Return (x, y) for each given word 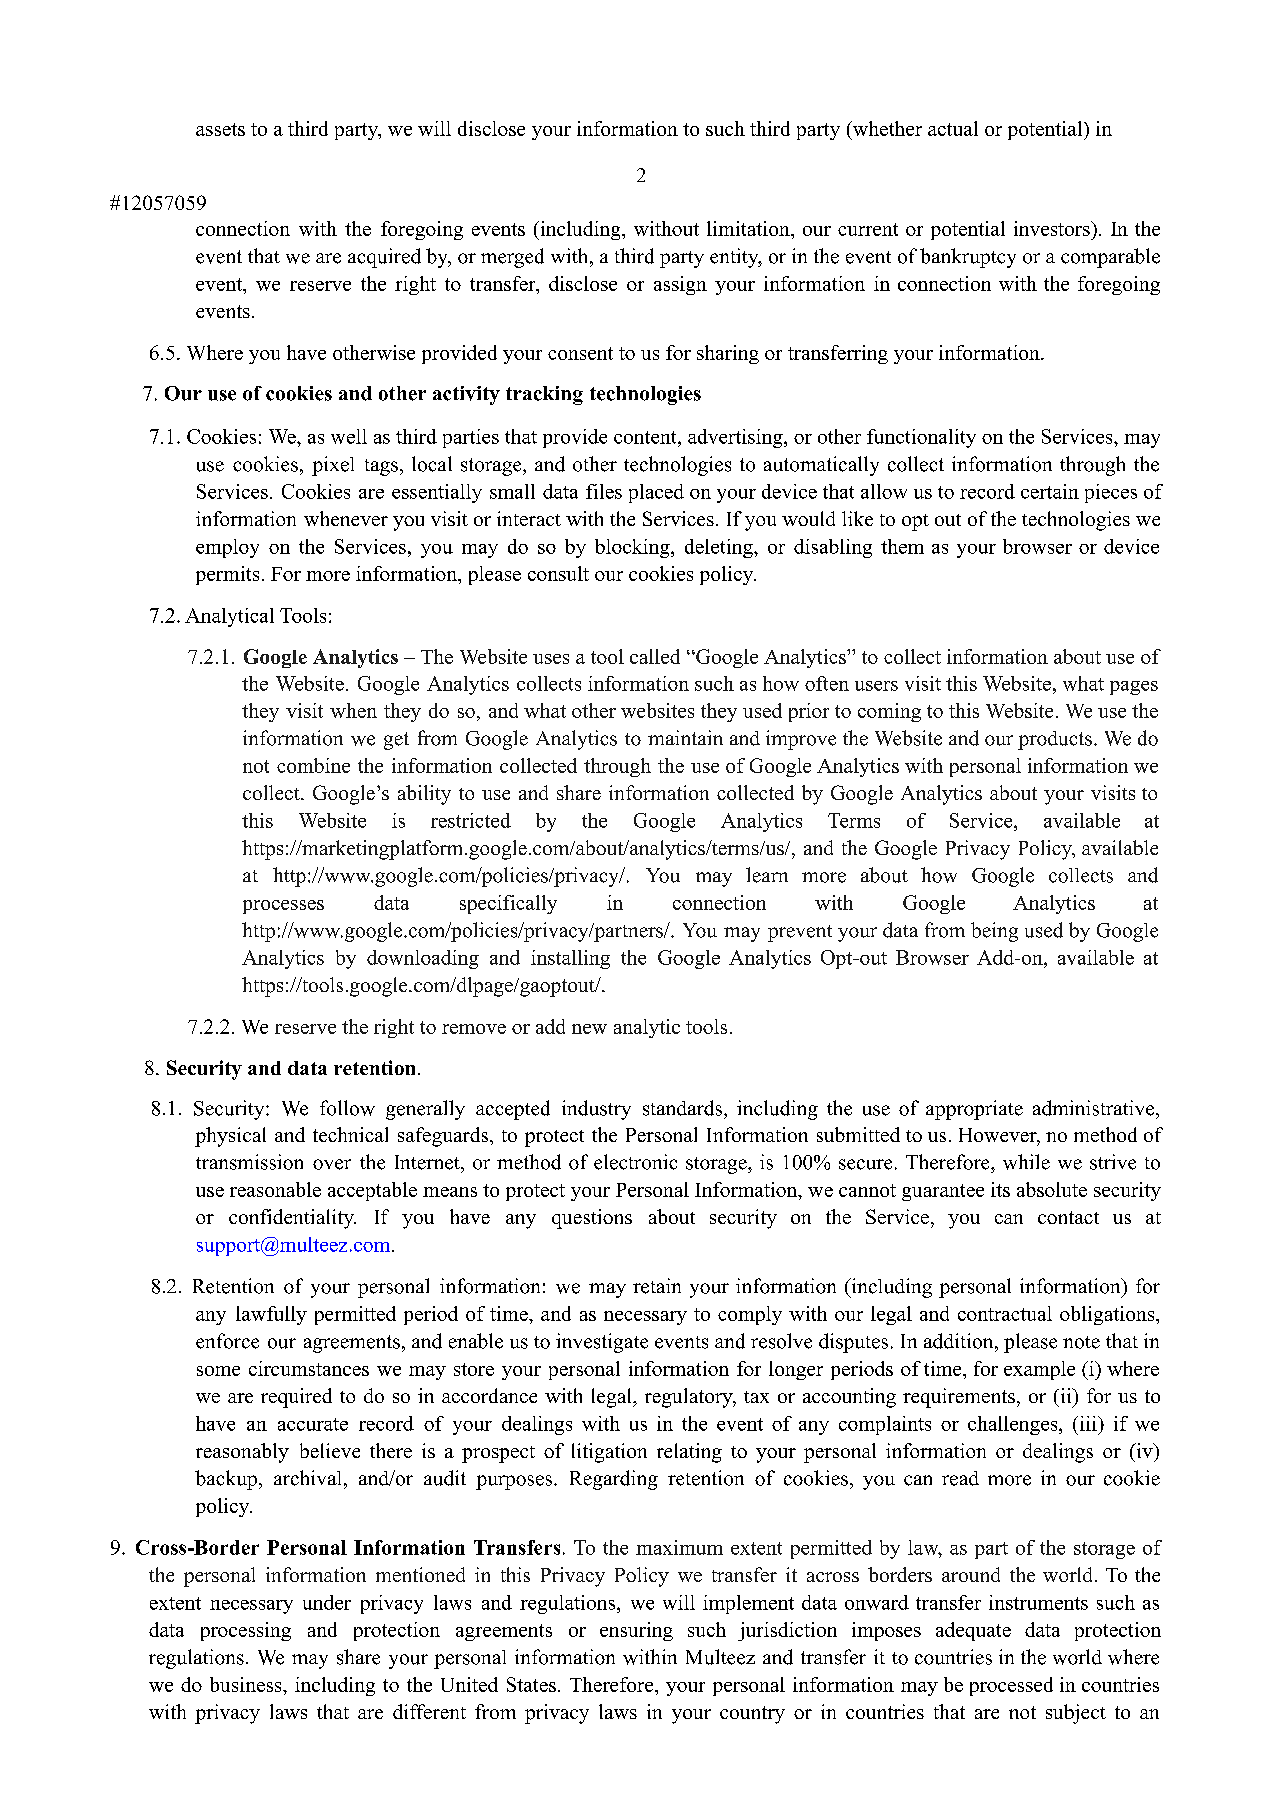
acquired (384, 258)
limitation (749, 228)
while (1026, 1162)
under (327, 1602)
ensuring (636, 1631)
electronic (635, 1162)
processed (1011, 1686)
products (1055, 740)
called (655, 656)
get (396, 741)
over (332, 1164)
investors (1053, 228)
